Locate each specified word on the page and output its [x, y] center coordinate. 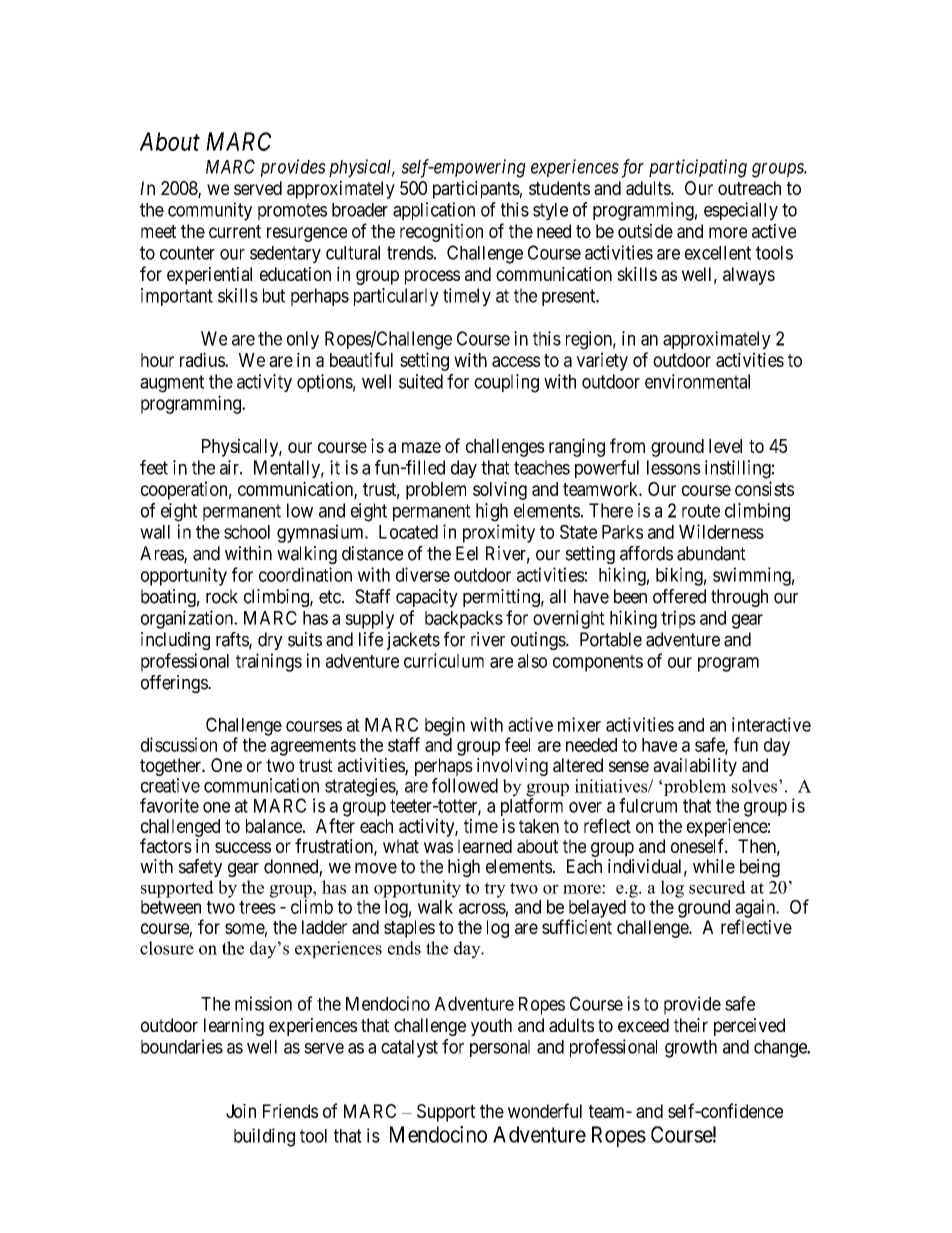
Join [241, 1111]
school [247, 532]
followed [465, 785]
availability [695, 767]
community [210, 211]
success [243, 847]
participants [476, 190]
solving [500, 490]
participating [698, 168]
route [701, 511]
